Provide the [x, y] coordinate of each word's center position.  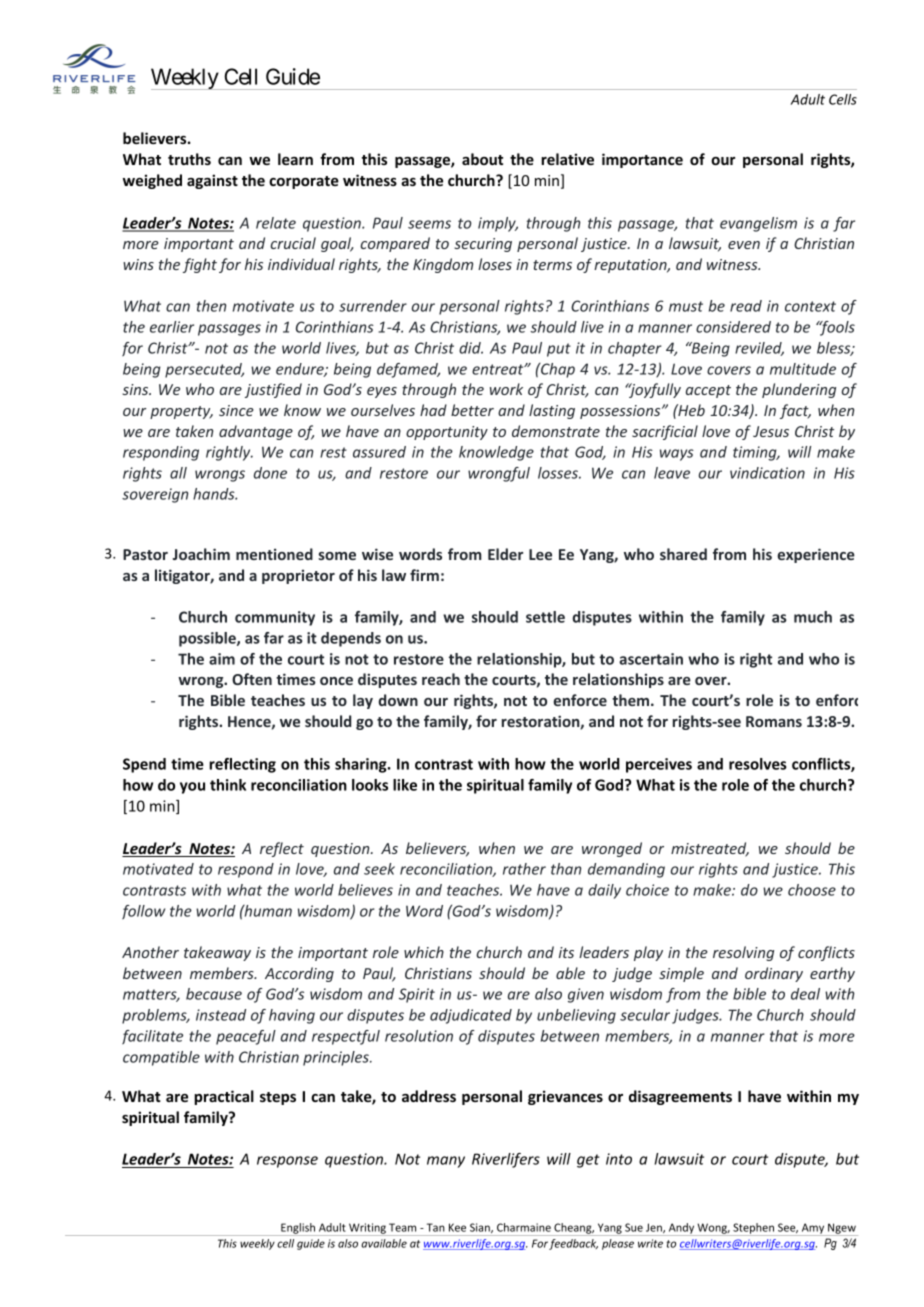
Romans [774, 721]
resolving [743, 953]
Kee [457, 1227]
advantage [256, 432]
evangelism [758, 224]
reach [441, 679]
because [214, 994]
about [482, 159]
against [212, 181]
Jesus [771, 431]
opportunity [447, 433]
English [298, 1229]
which [424, 952]
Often [252, 679]
